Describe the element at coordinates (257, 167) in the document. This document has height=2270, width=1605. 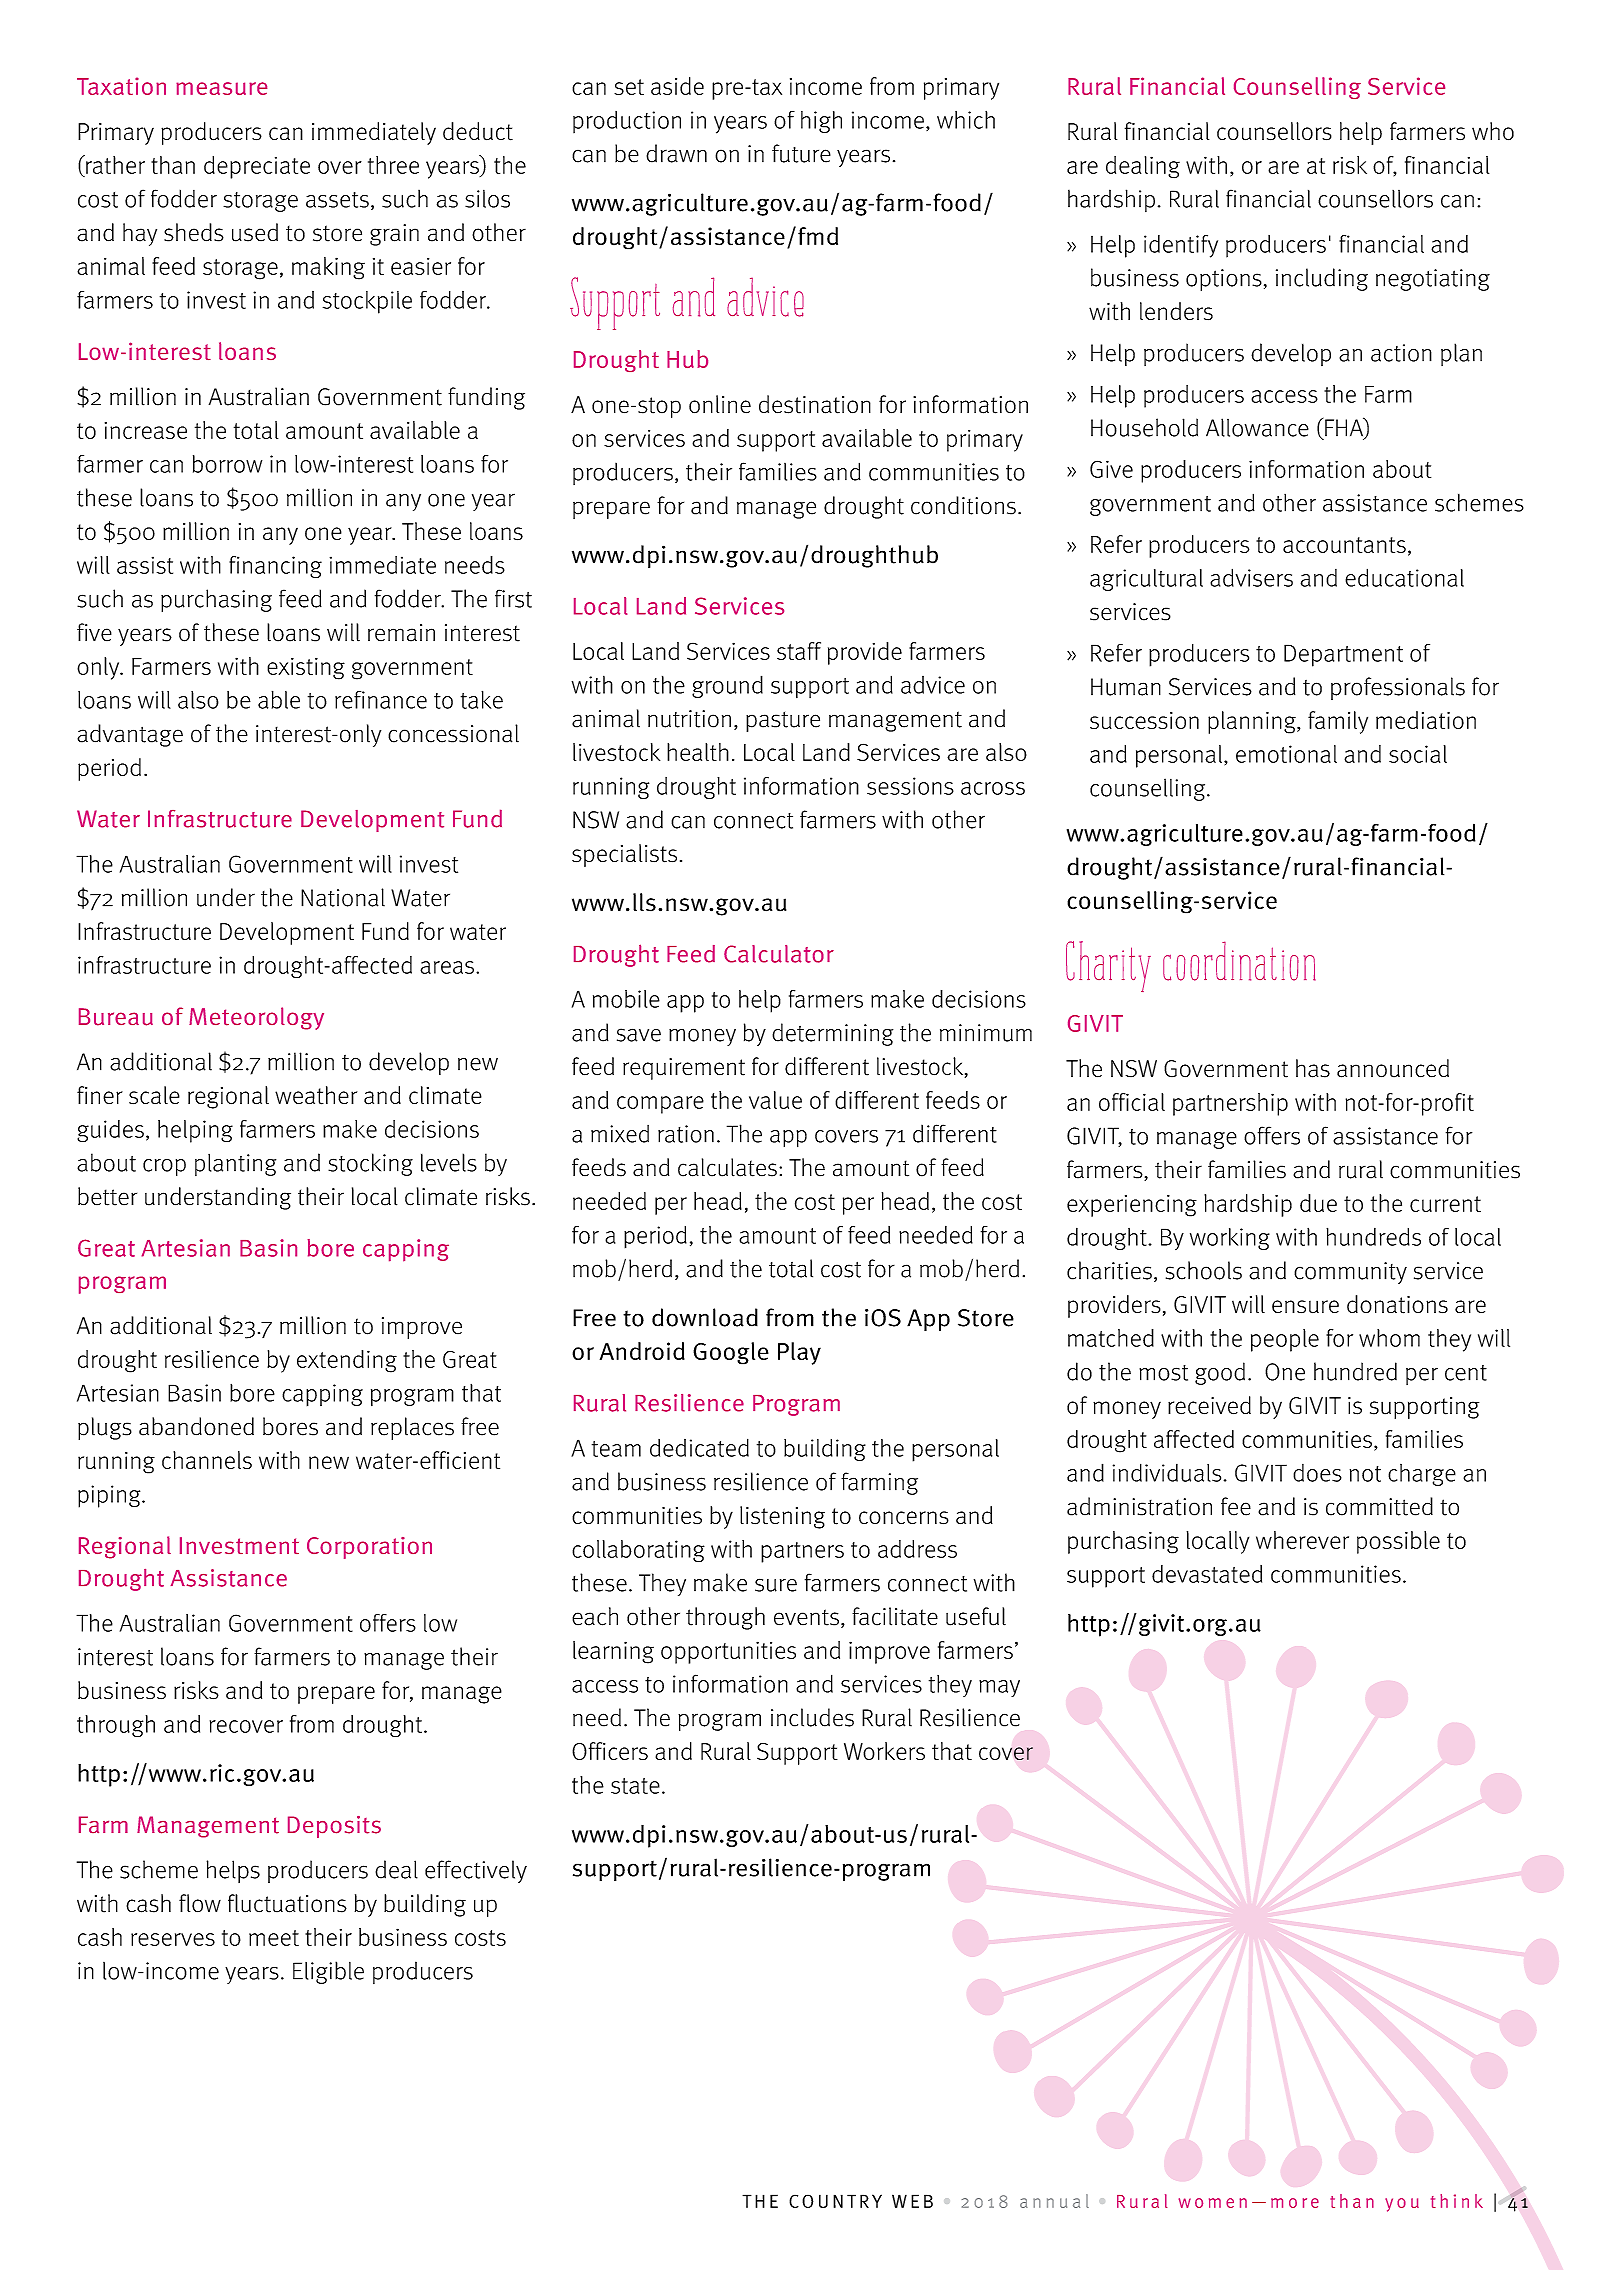
I see `depreciate` at that location.
